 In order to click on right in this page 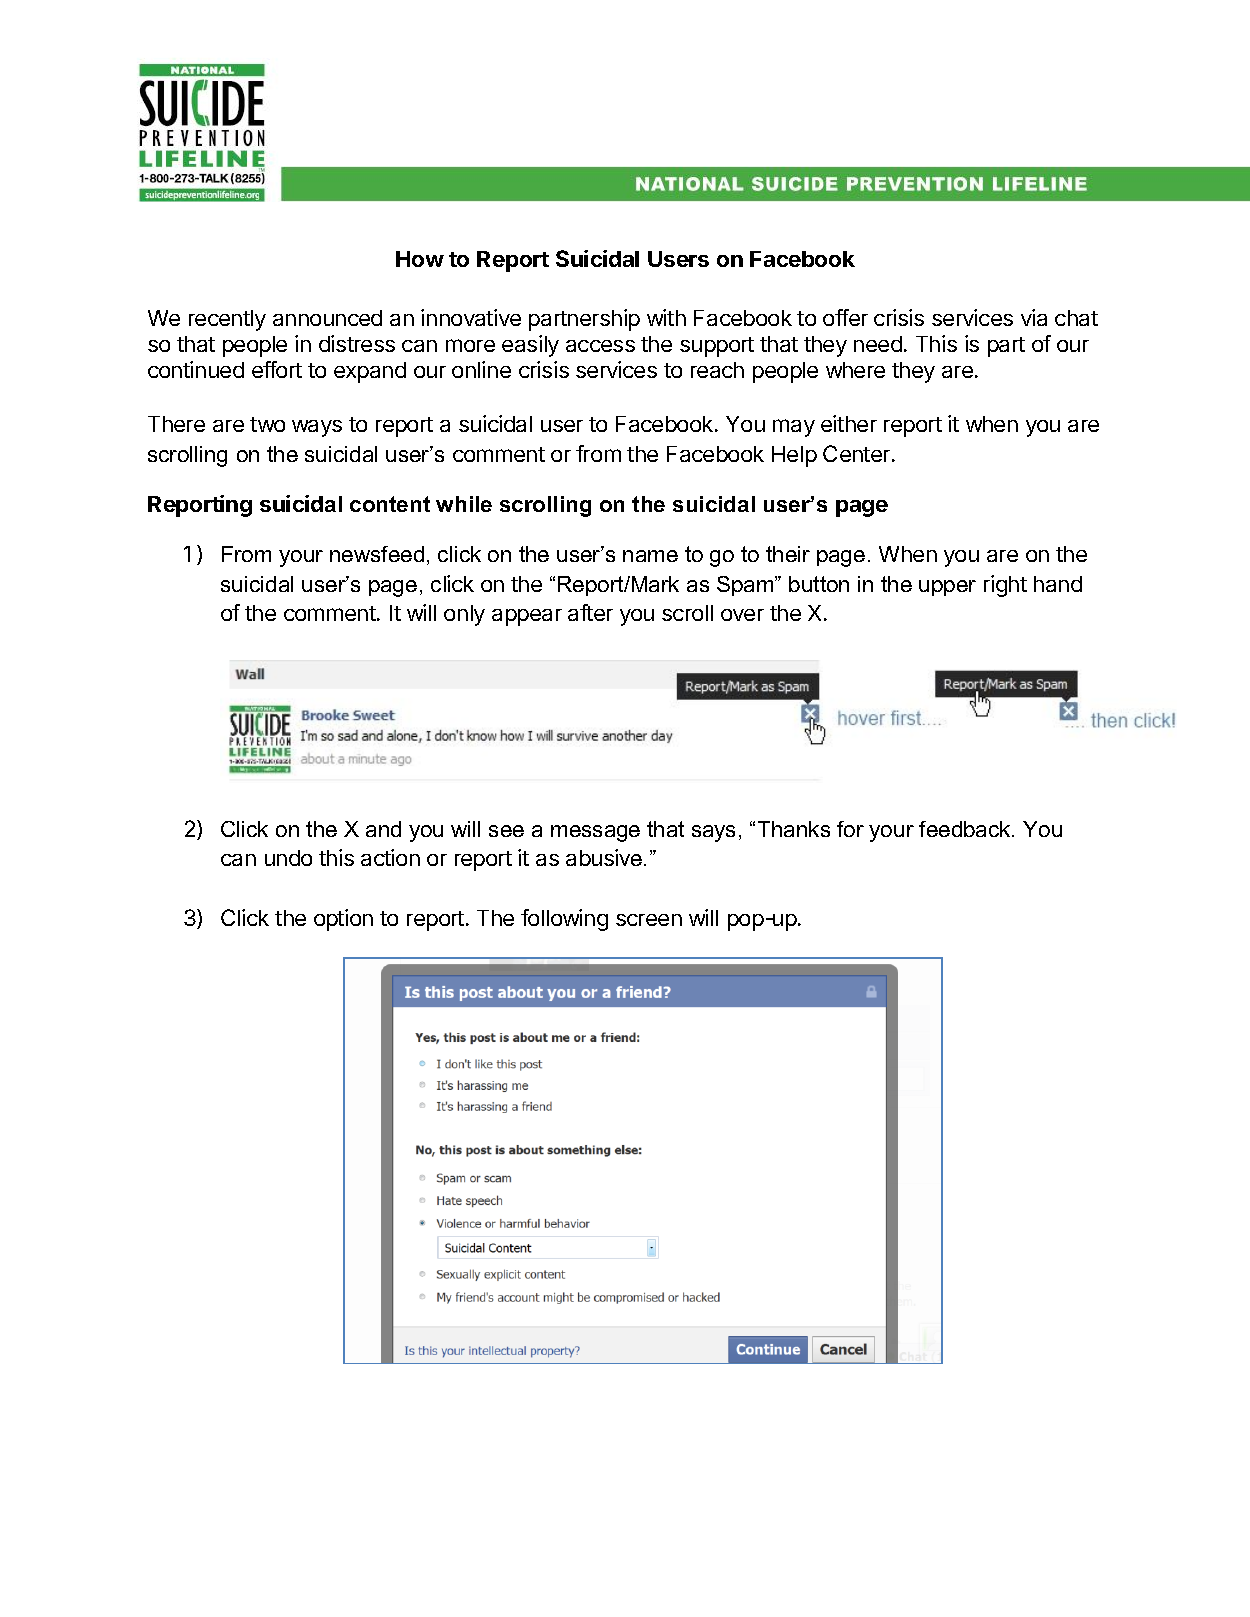, I will do `click(1005, 586)`.
